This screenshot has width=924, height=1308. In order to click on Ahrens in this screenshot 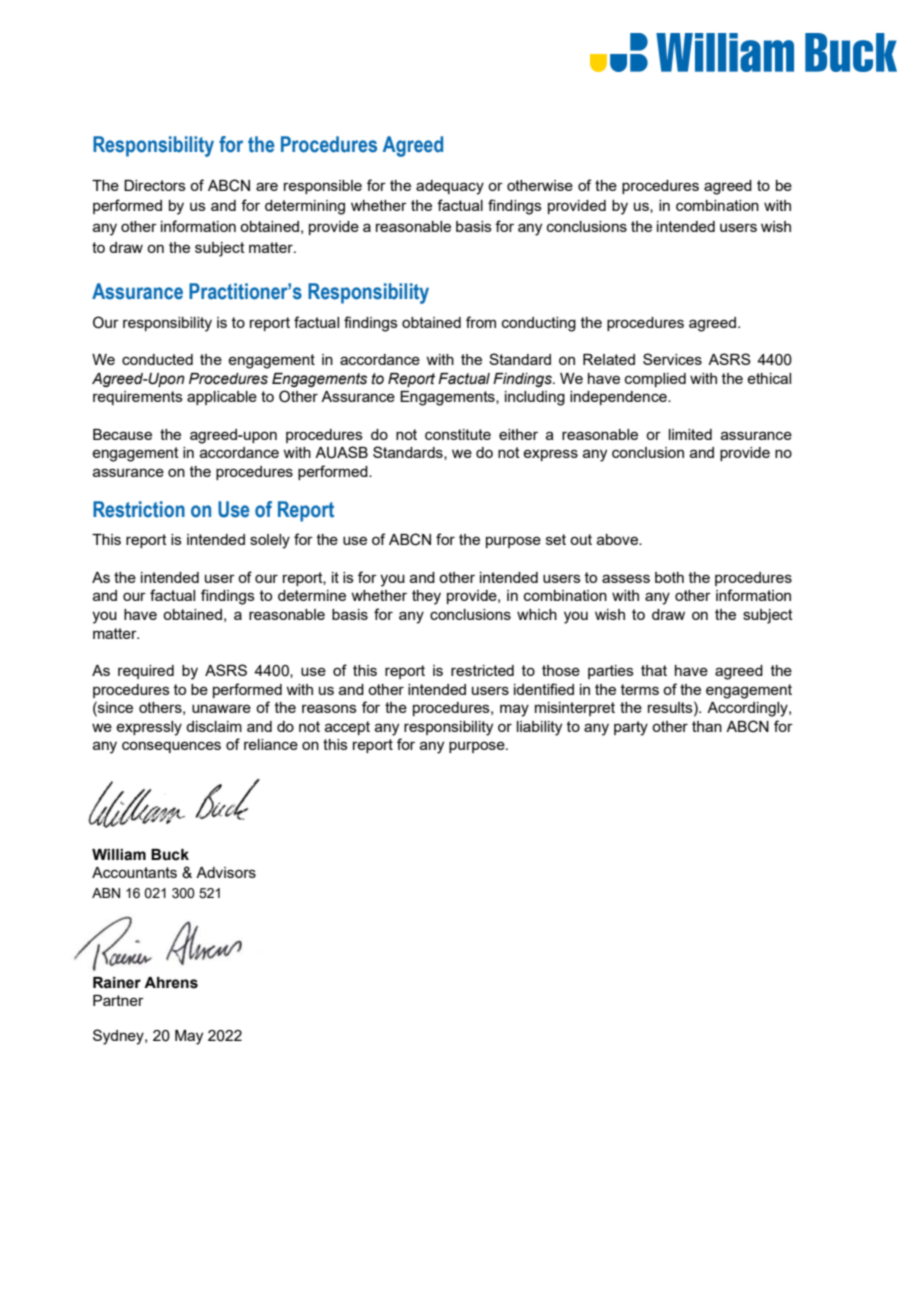, I will do `click(171, 983)`.
